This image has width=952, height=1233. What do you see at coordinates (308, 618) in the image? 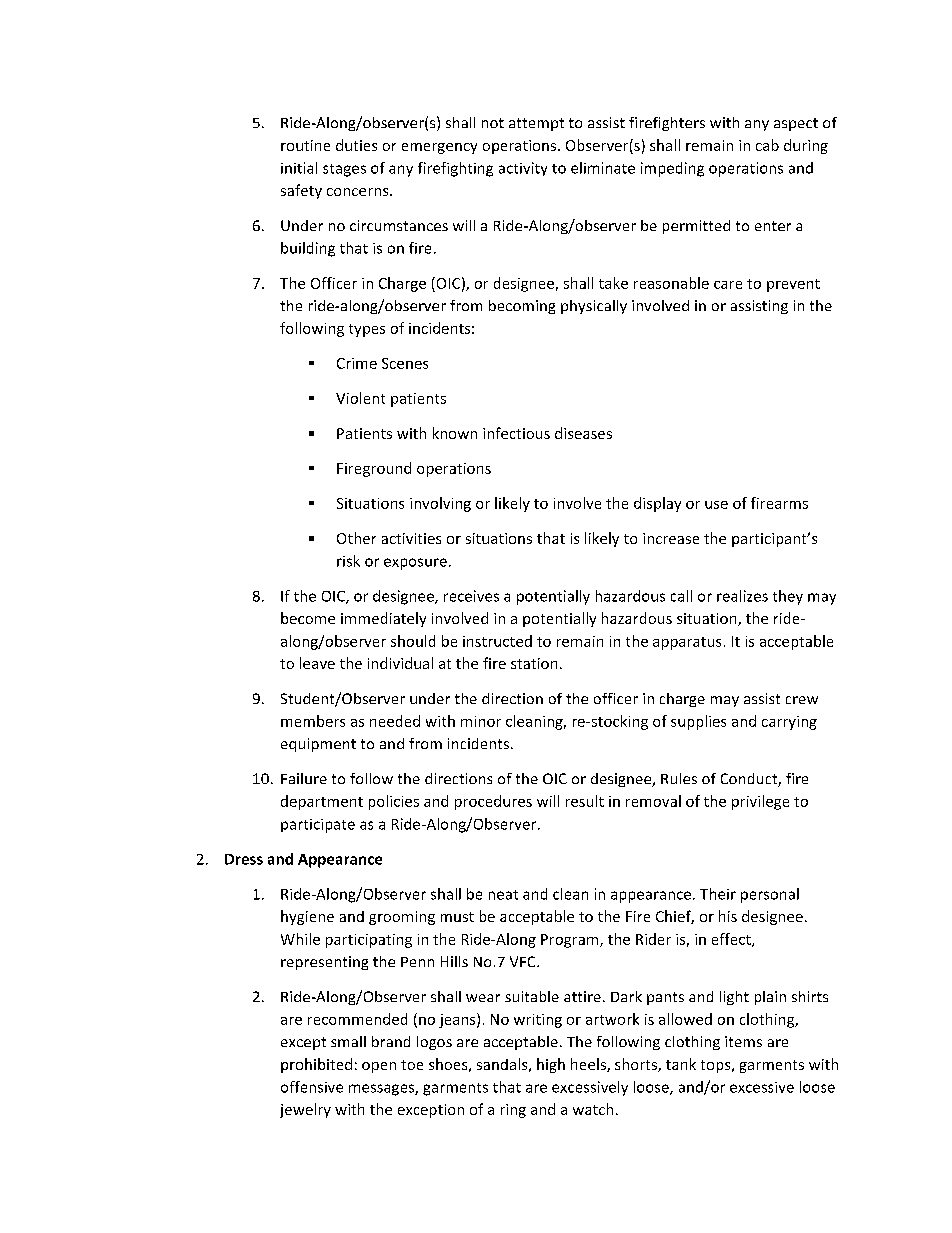
I see `become` at bounding box center [308, 618].
